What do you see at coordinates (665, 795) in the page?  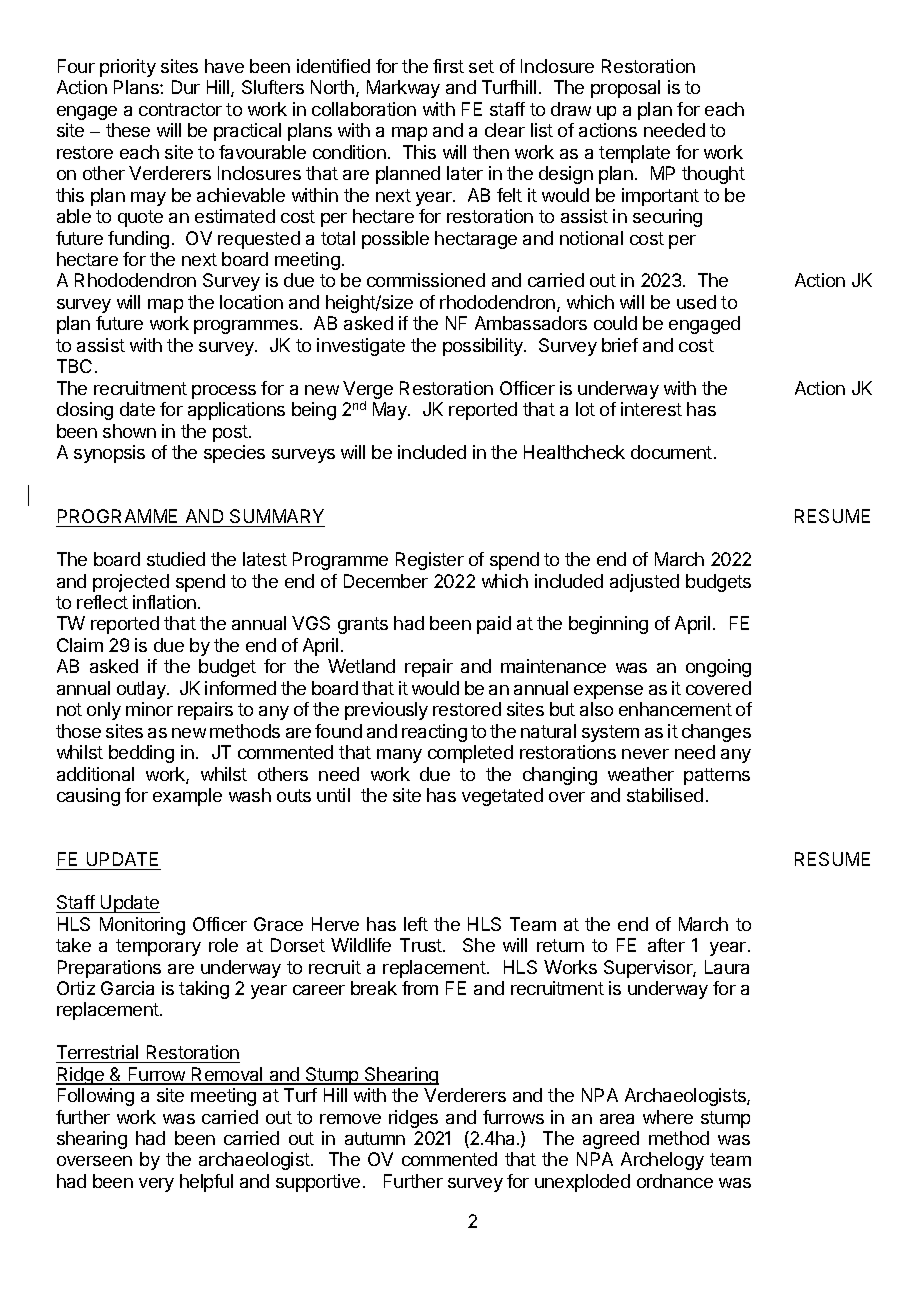 I see `stabilised` at bounding box center [665, 795].
